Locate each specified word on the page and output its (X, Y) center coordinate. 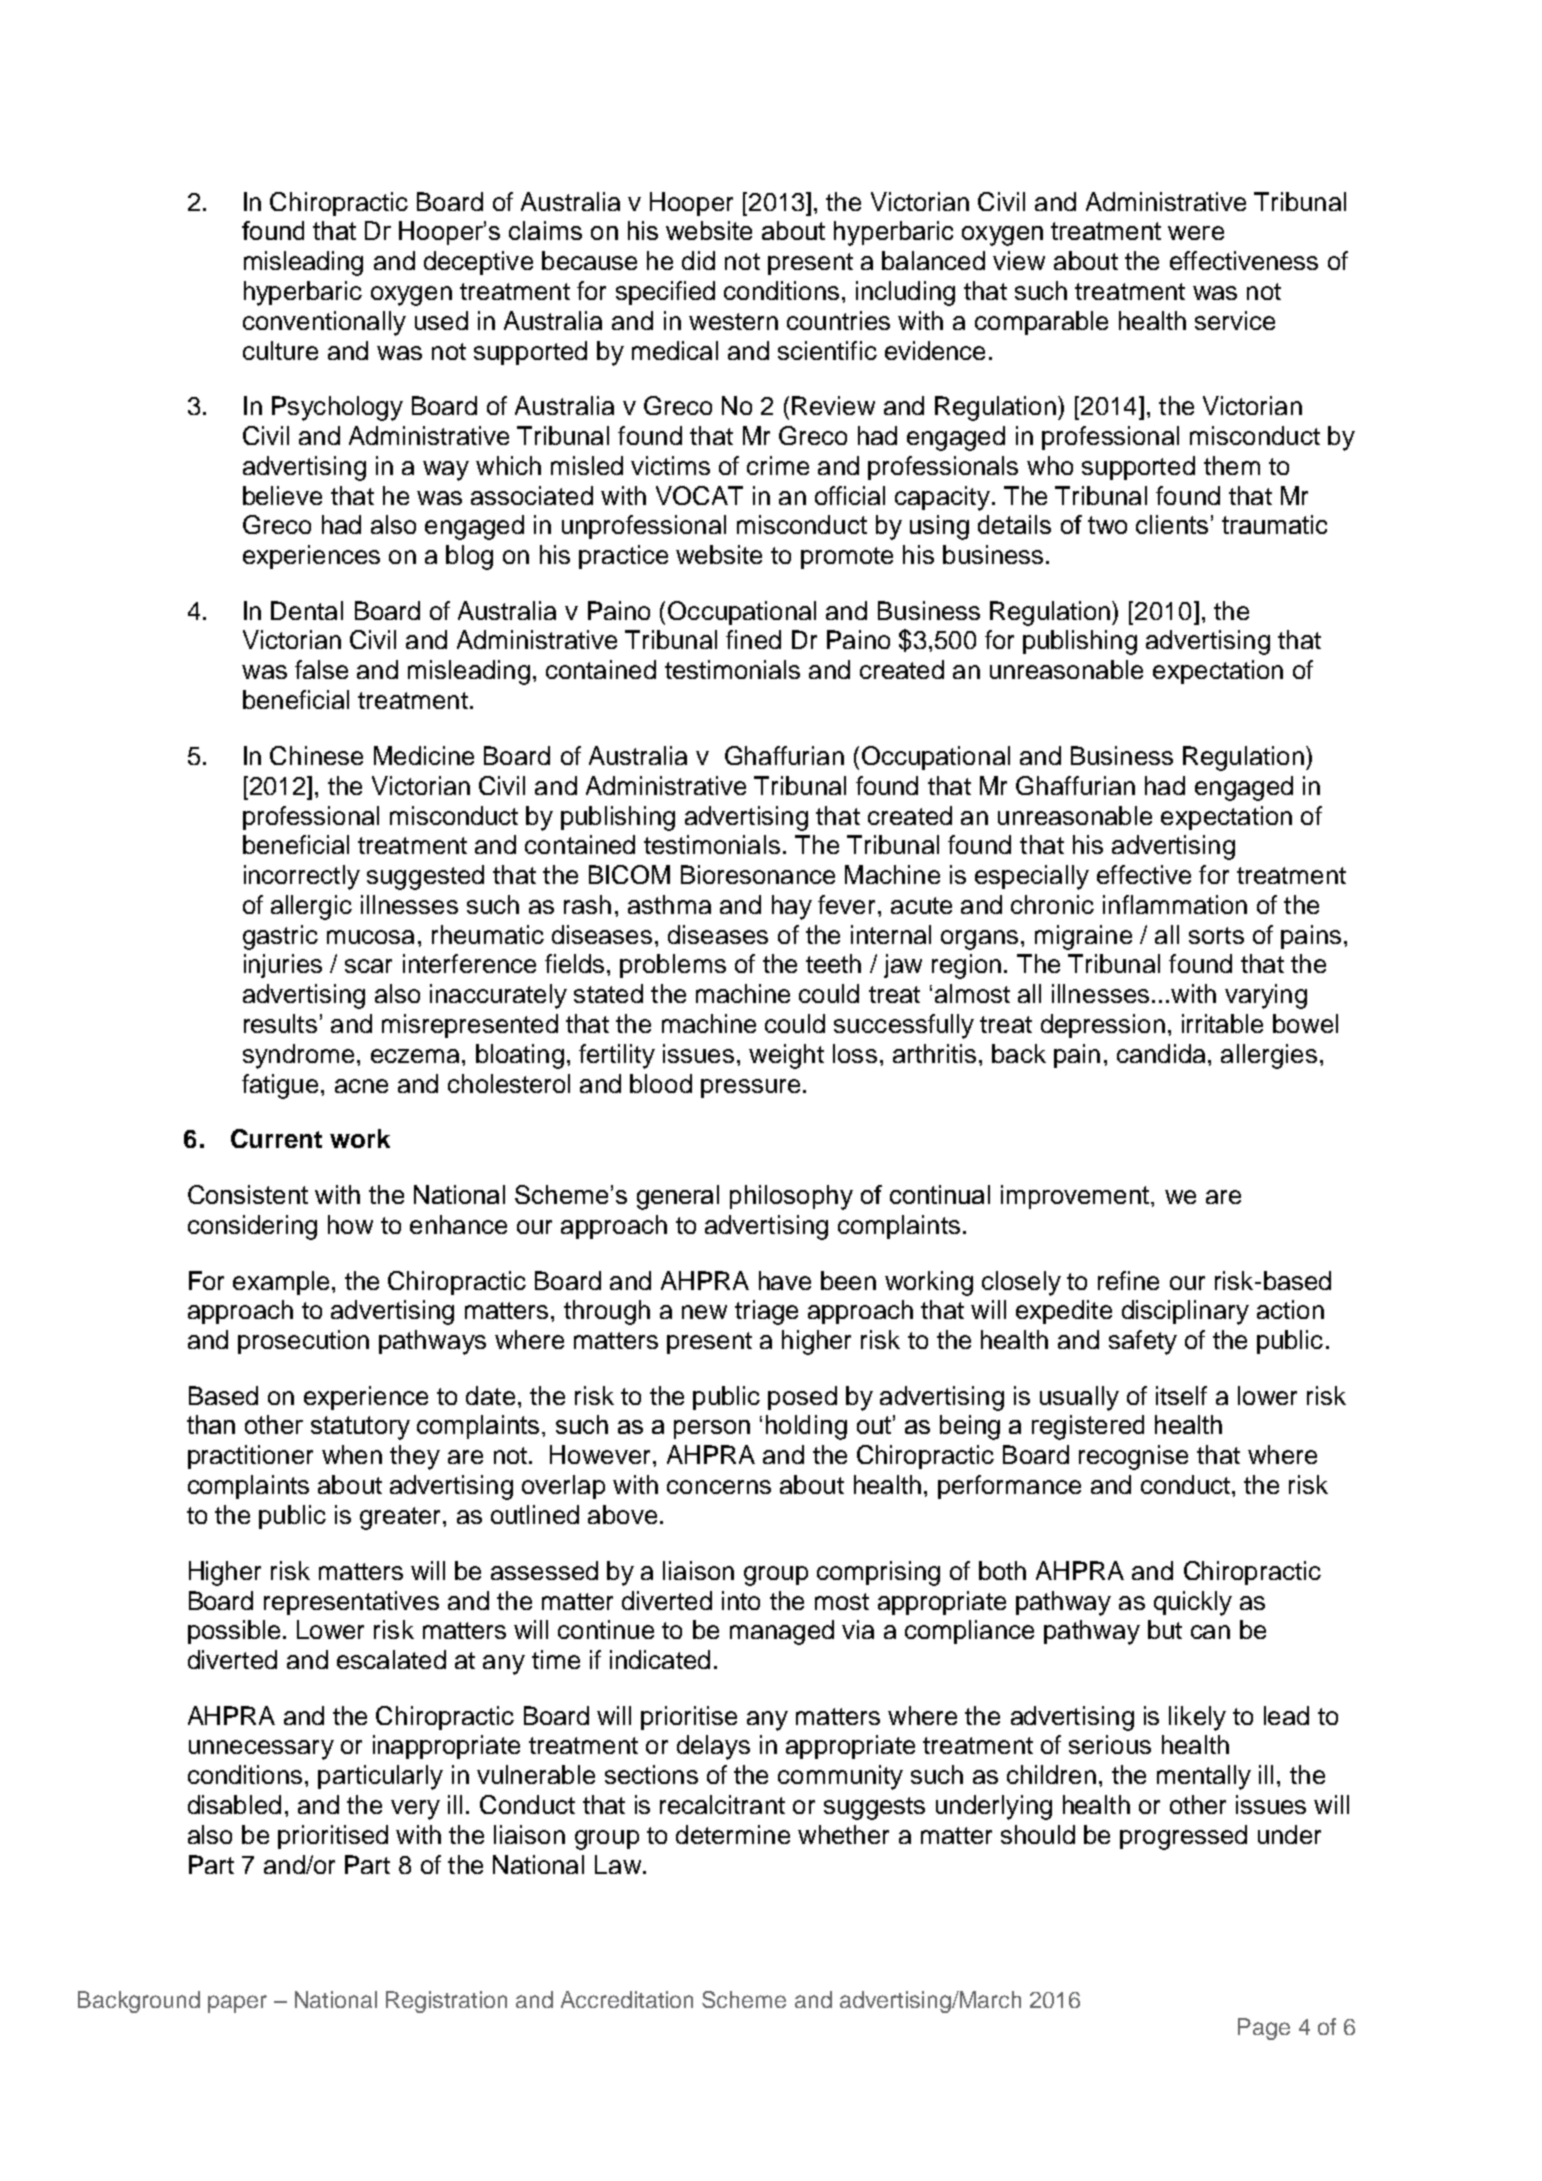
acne (361, 1086)
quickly (1193, 1603)
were (1196, 233)
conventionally (324, 323)
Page (1264, 2029)
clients (1172, 524)
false (321, 669)
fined (753, 639)
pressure (750, 1088)
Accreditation (627, 1999)
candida (1163, 1053)
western (733, 321)
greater (400, 1518)
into (741, 1600)
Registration (446, 2002)
